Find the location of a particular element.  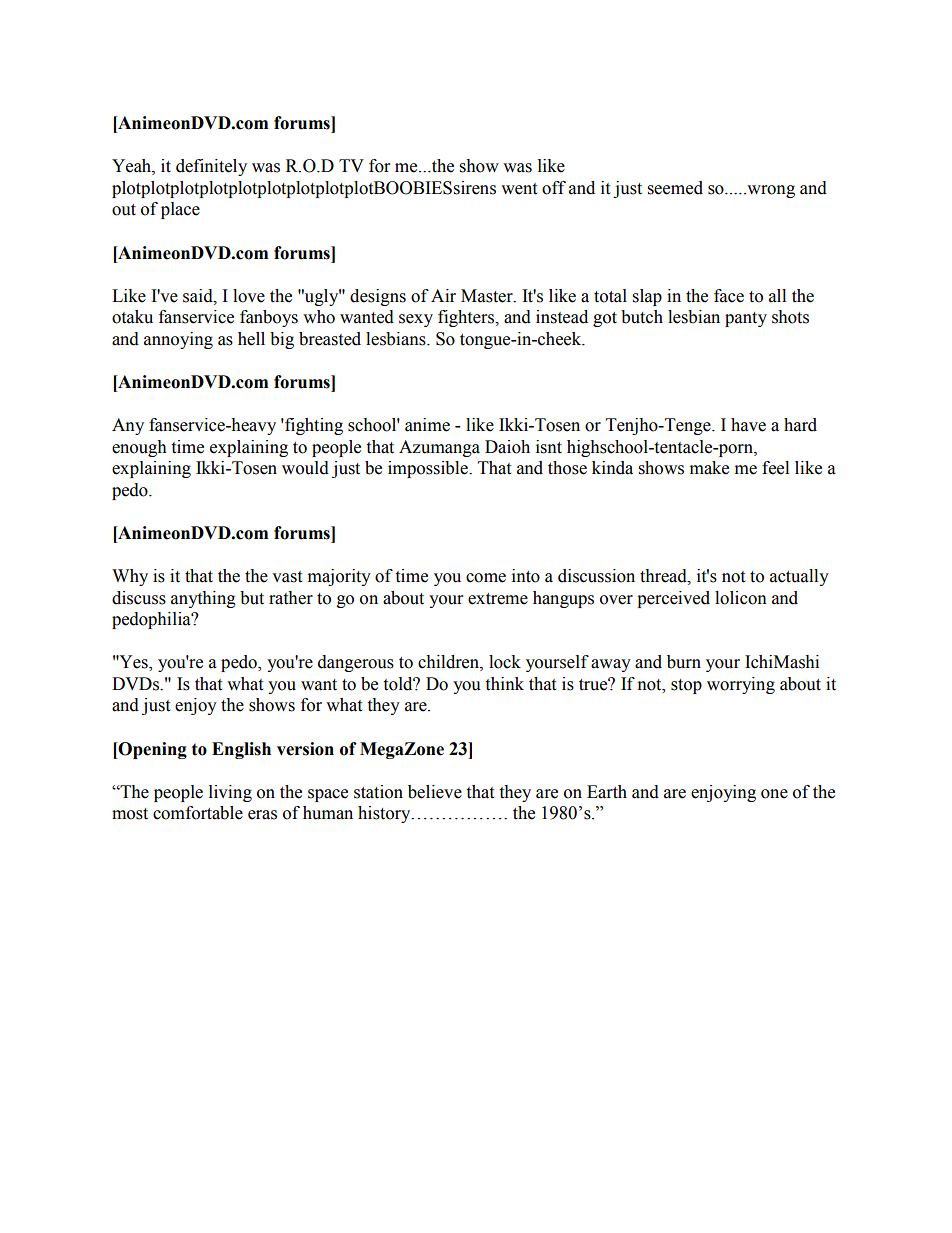

seemed is located at coordinates (675, 188).
